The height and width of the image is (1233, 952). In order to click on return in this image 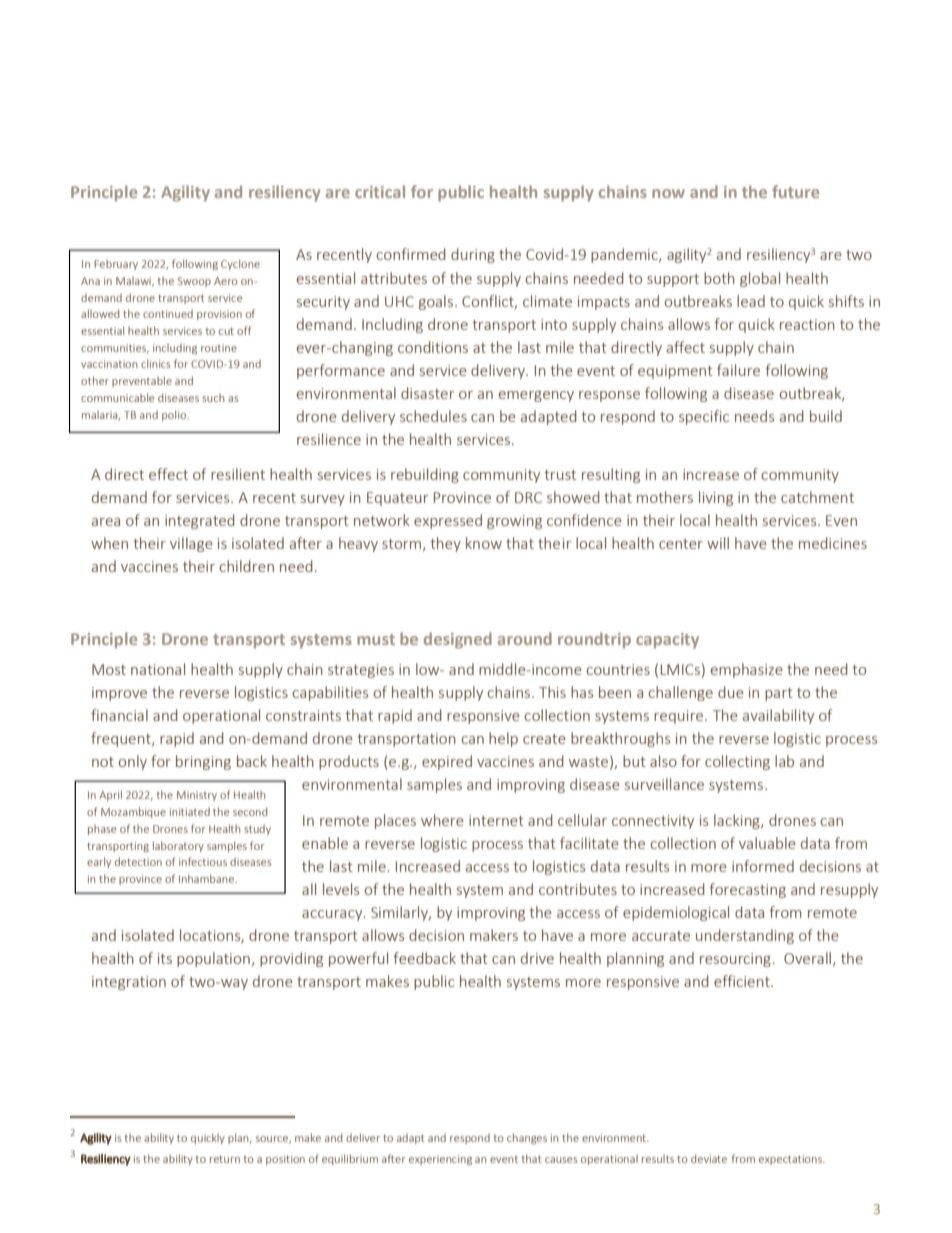, I will do `click(225, 1159)`.
